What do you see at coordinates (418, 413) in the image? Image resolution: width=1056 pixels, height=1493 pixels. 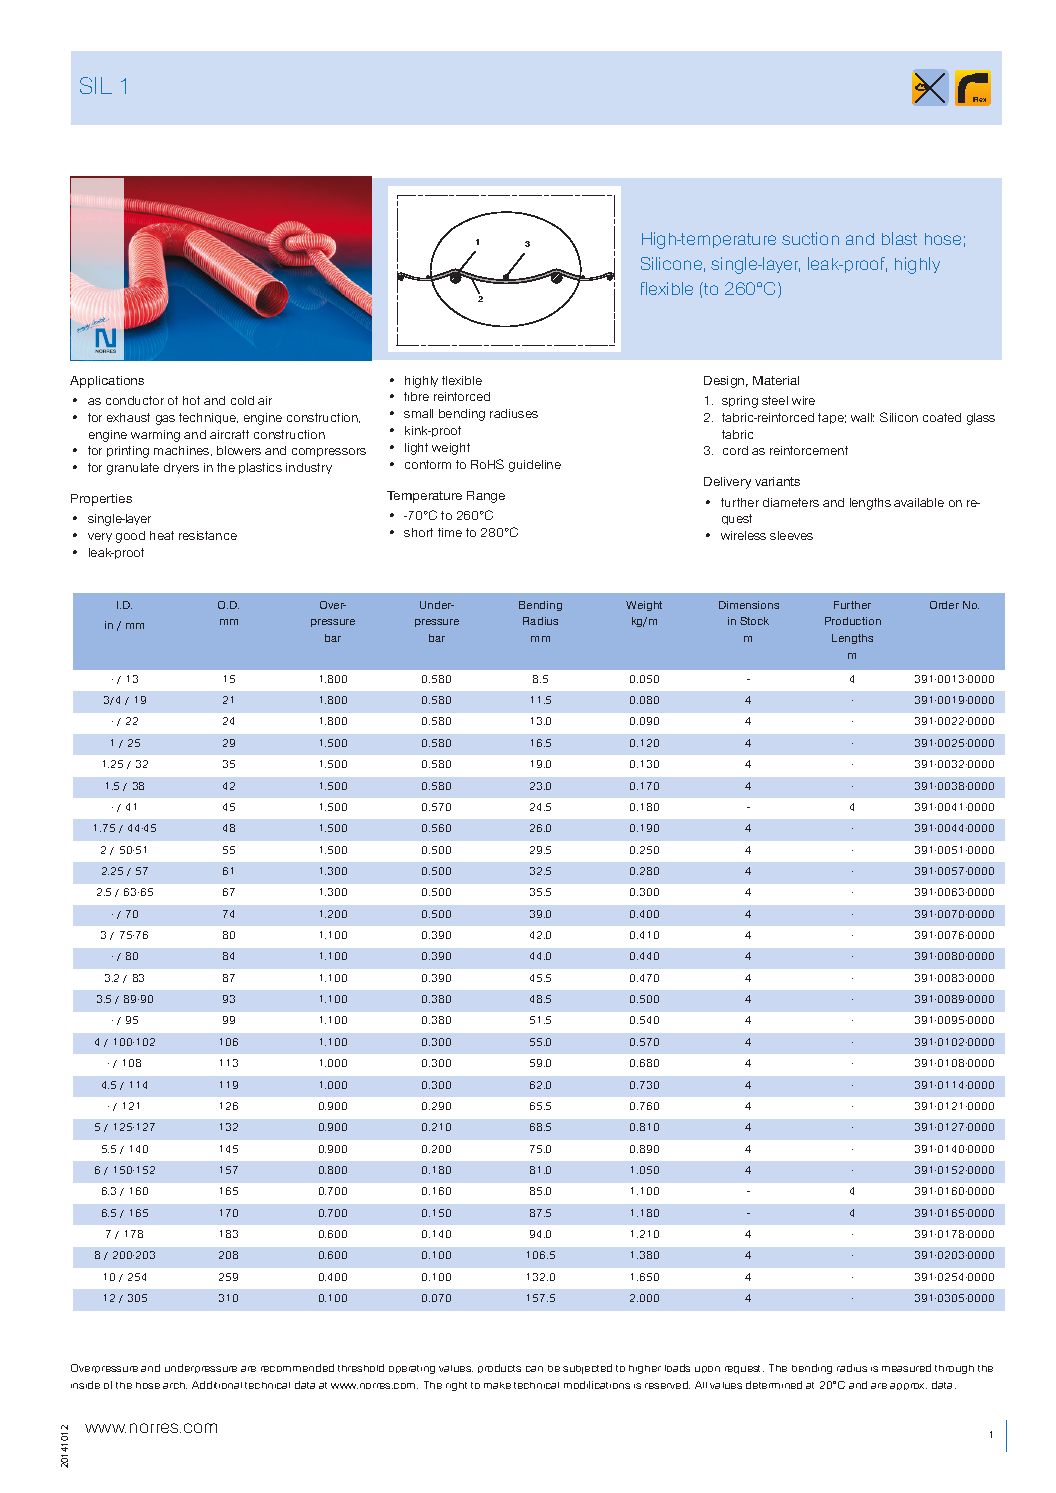 I see `small` at bounding box center [418, 413].
